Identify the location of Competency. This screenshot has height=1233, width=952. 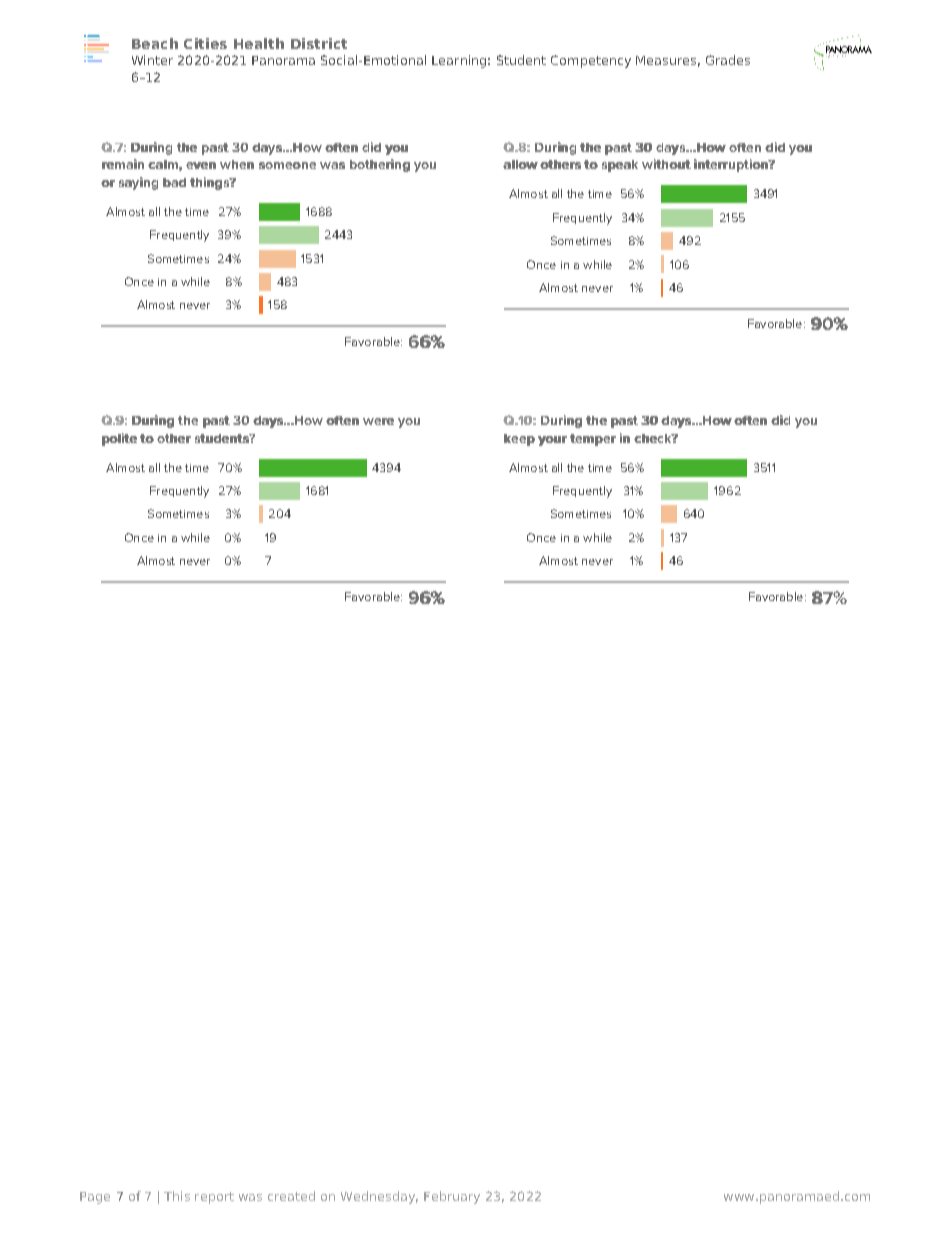
(591, 61).
